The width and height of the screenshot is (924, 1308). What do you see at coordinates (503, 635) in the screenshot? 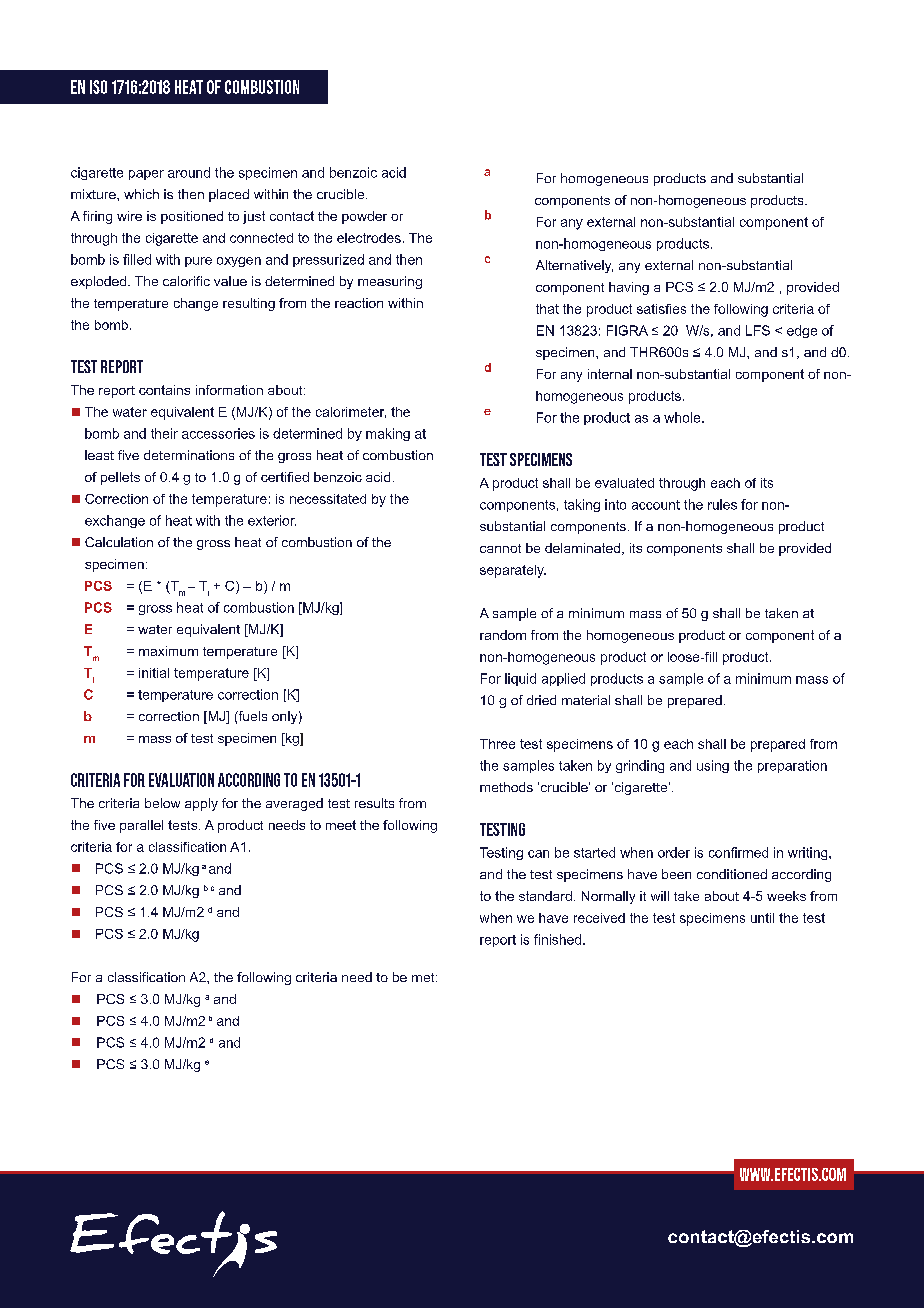
I see `random` at bounding box center [503, 635].
